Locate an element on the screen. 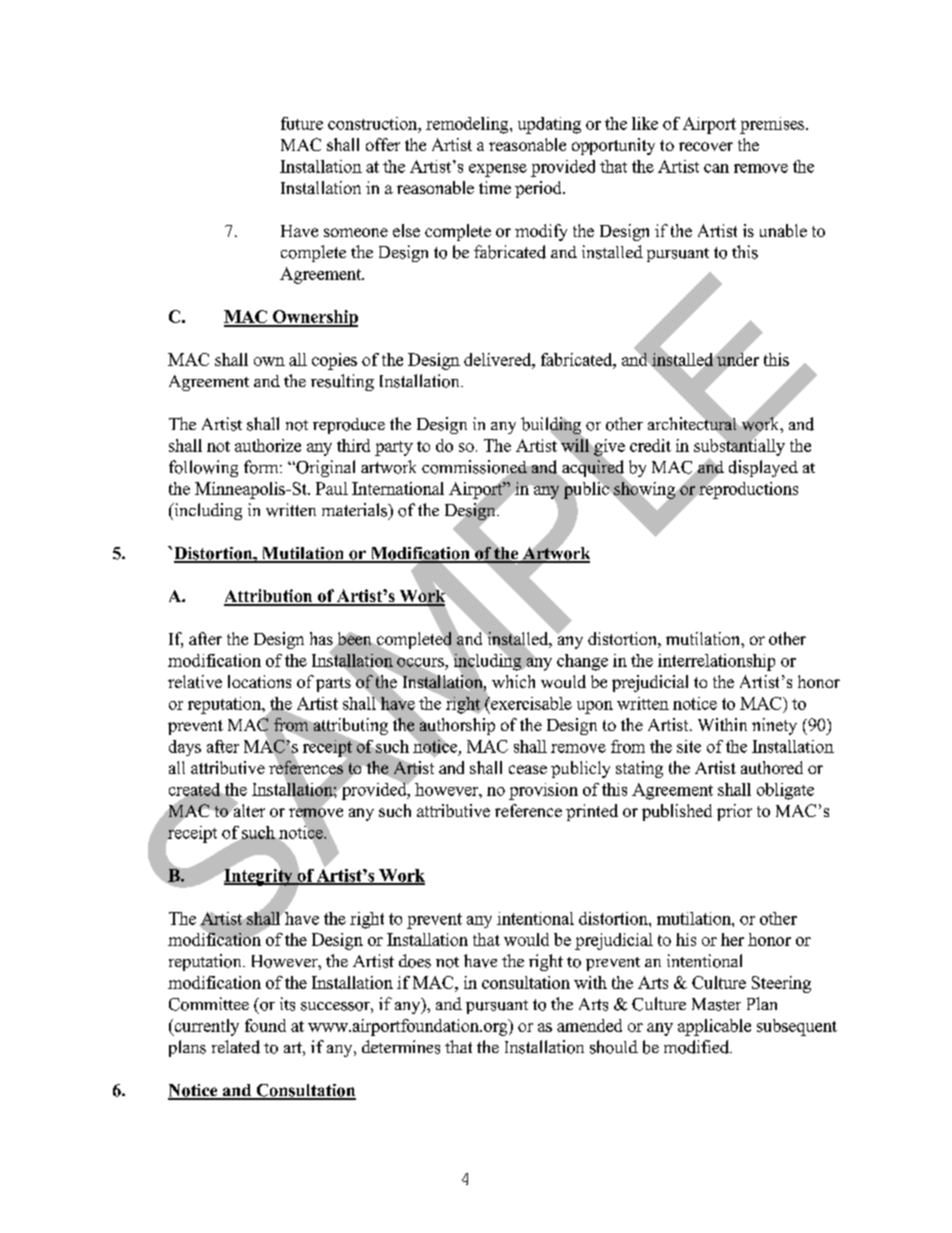 This screenshot has width=952, height=1233. cease is located at coordinates (528, 769).
